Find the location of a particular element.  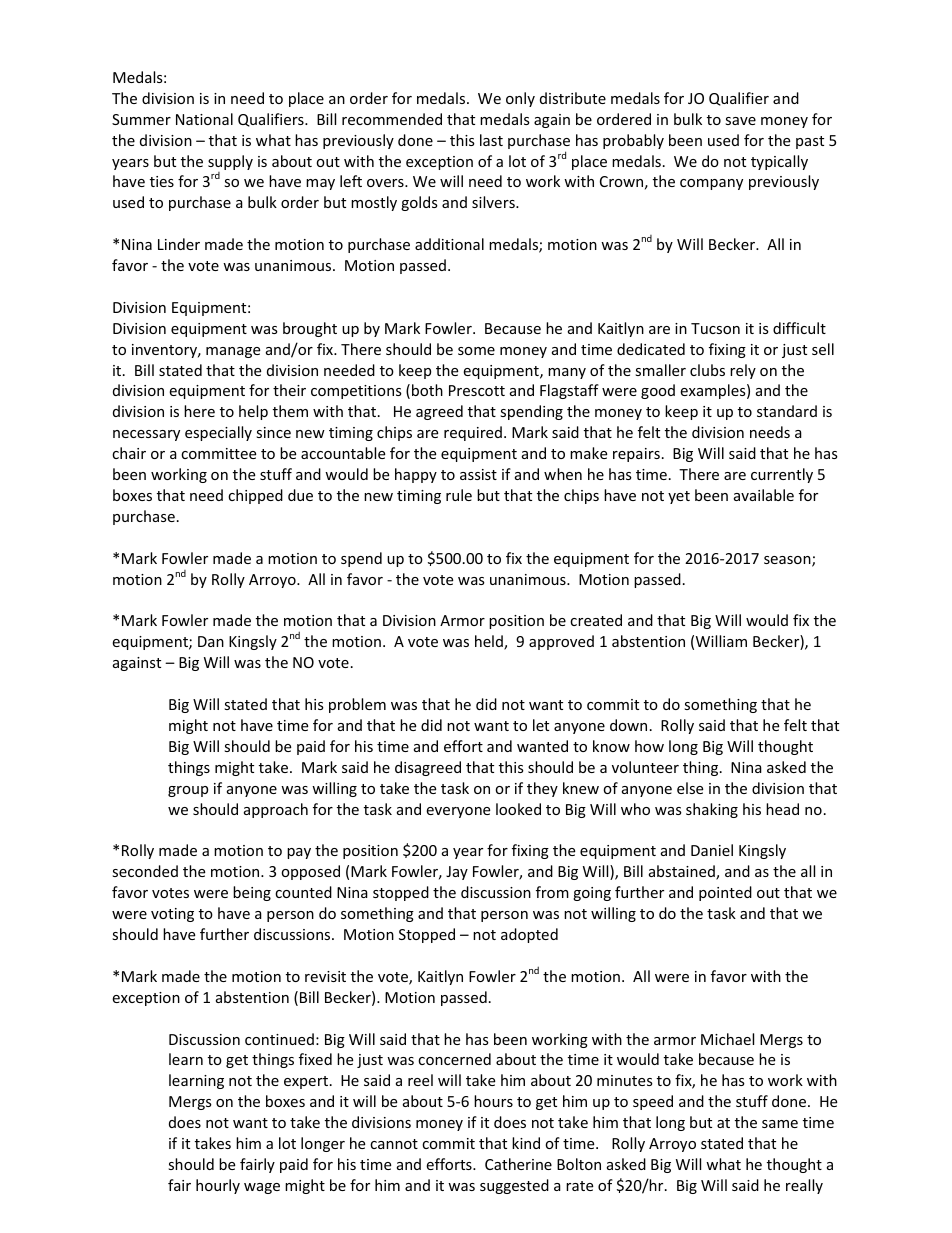

last is located at coordinates (491, 140).
